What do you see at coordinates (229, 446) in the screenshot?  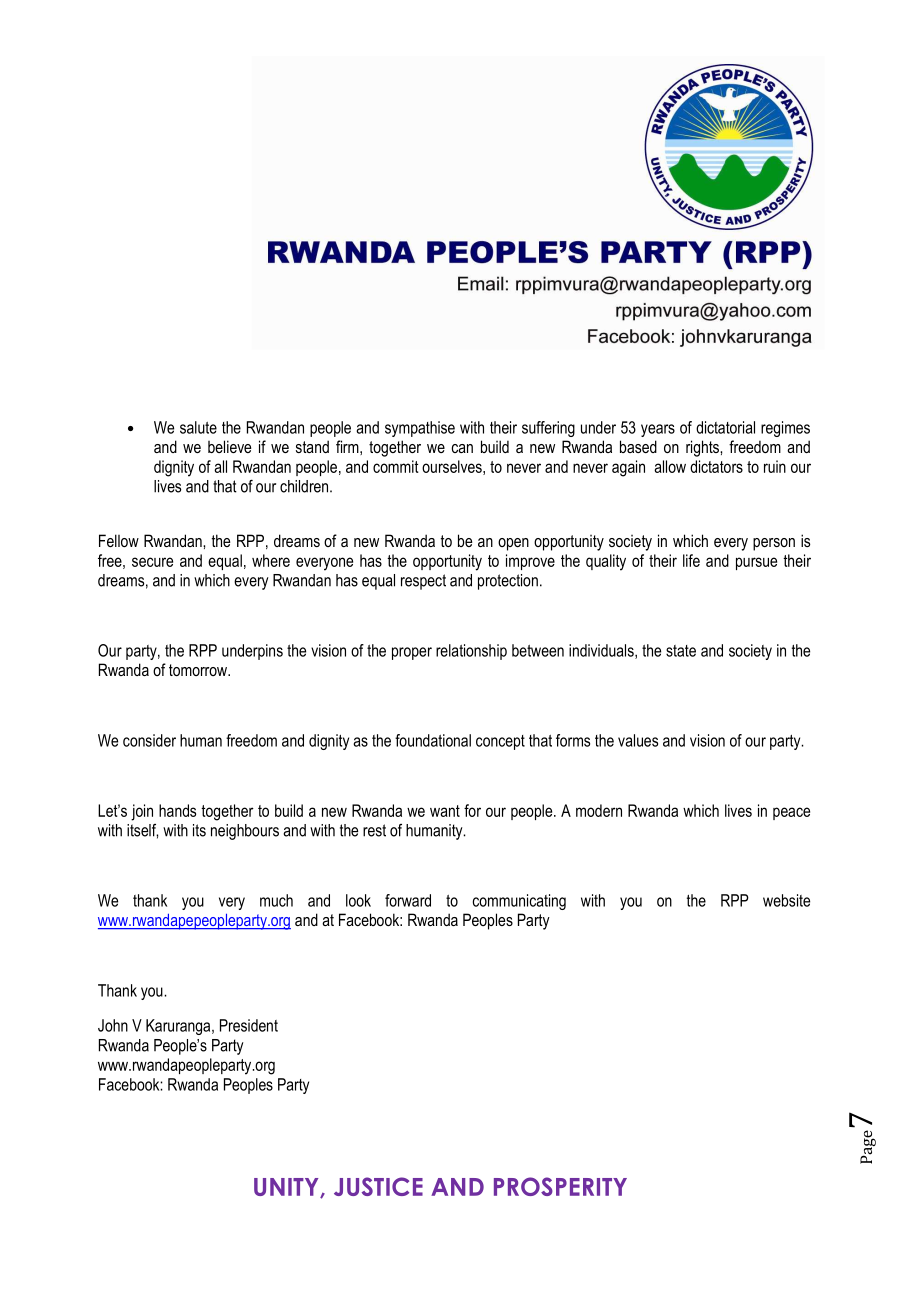 I see `believe` at bounding box center [229, 446].
